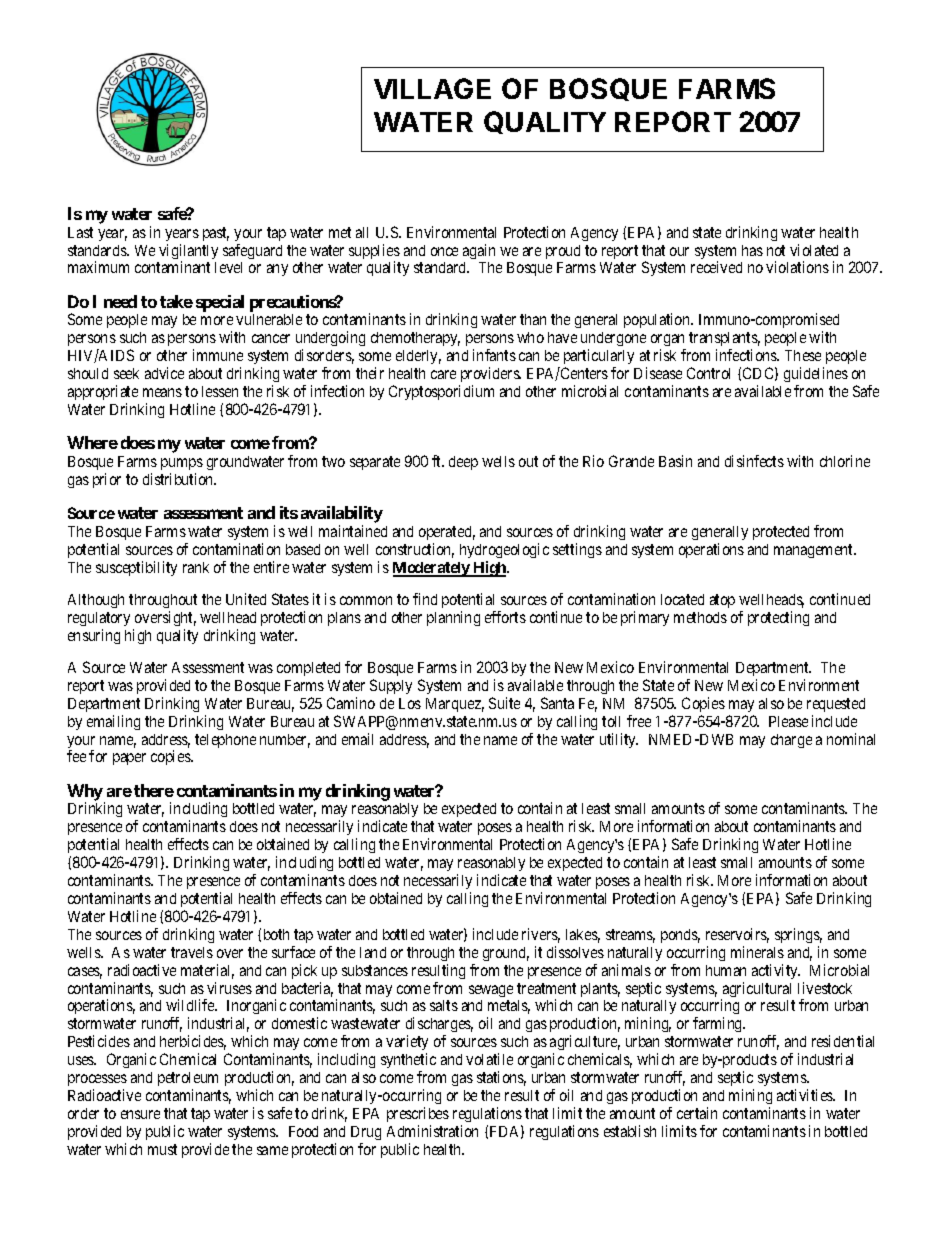 This image has width=952, height=1233. Describe the element at coordinates (494, 355) in the image. I see `infants` at that location.
